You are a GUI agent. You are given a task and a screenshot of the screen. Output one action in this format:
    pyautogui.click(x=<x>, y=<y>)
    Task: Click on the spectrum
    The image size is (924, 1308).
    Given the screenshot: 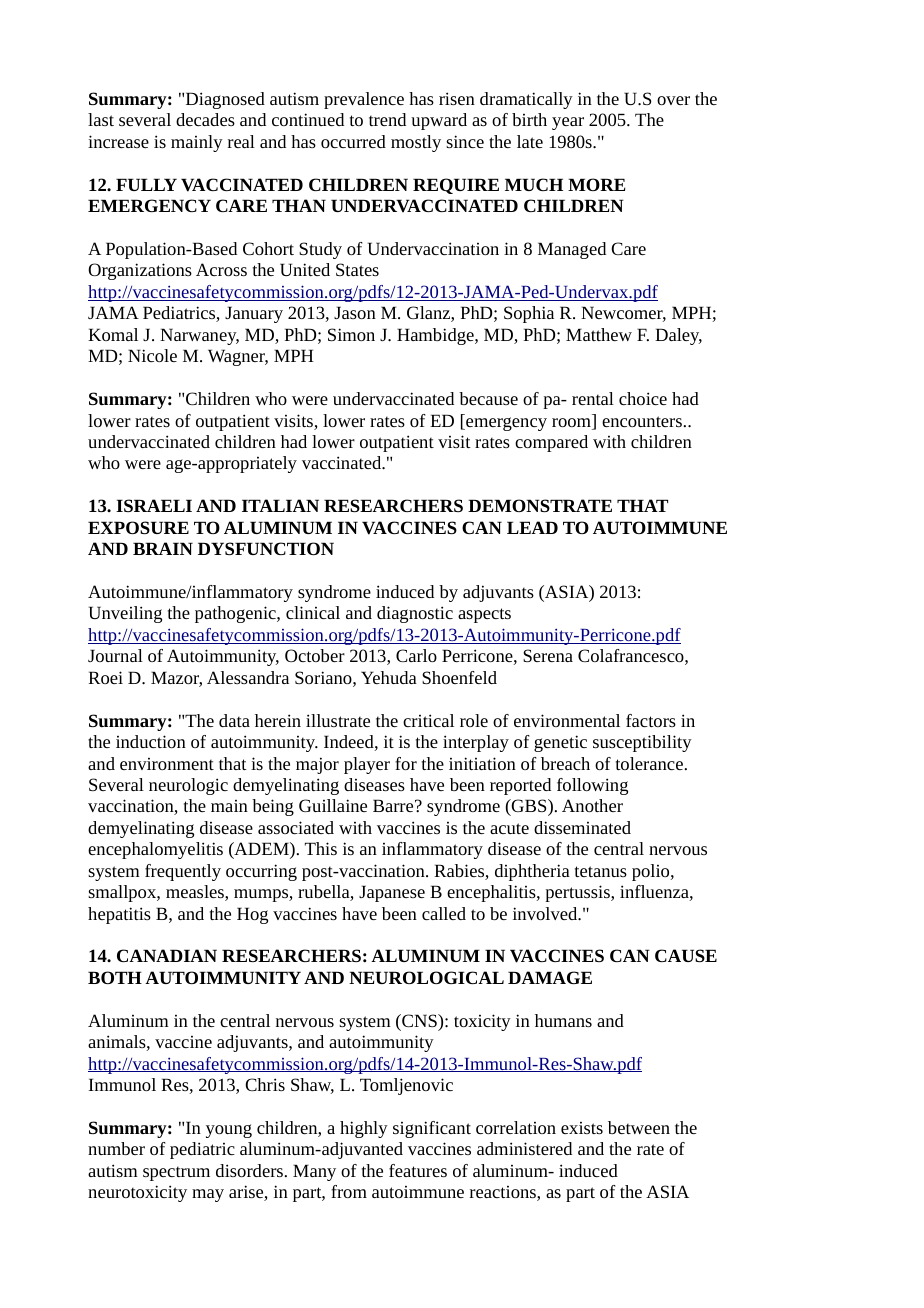 What is the action you would take?
    pyautogui.click(x=176, y=1173)
